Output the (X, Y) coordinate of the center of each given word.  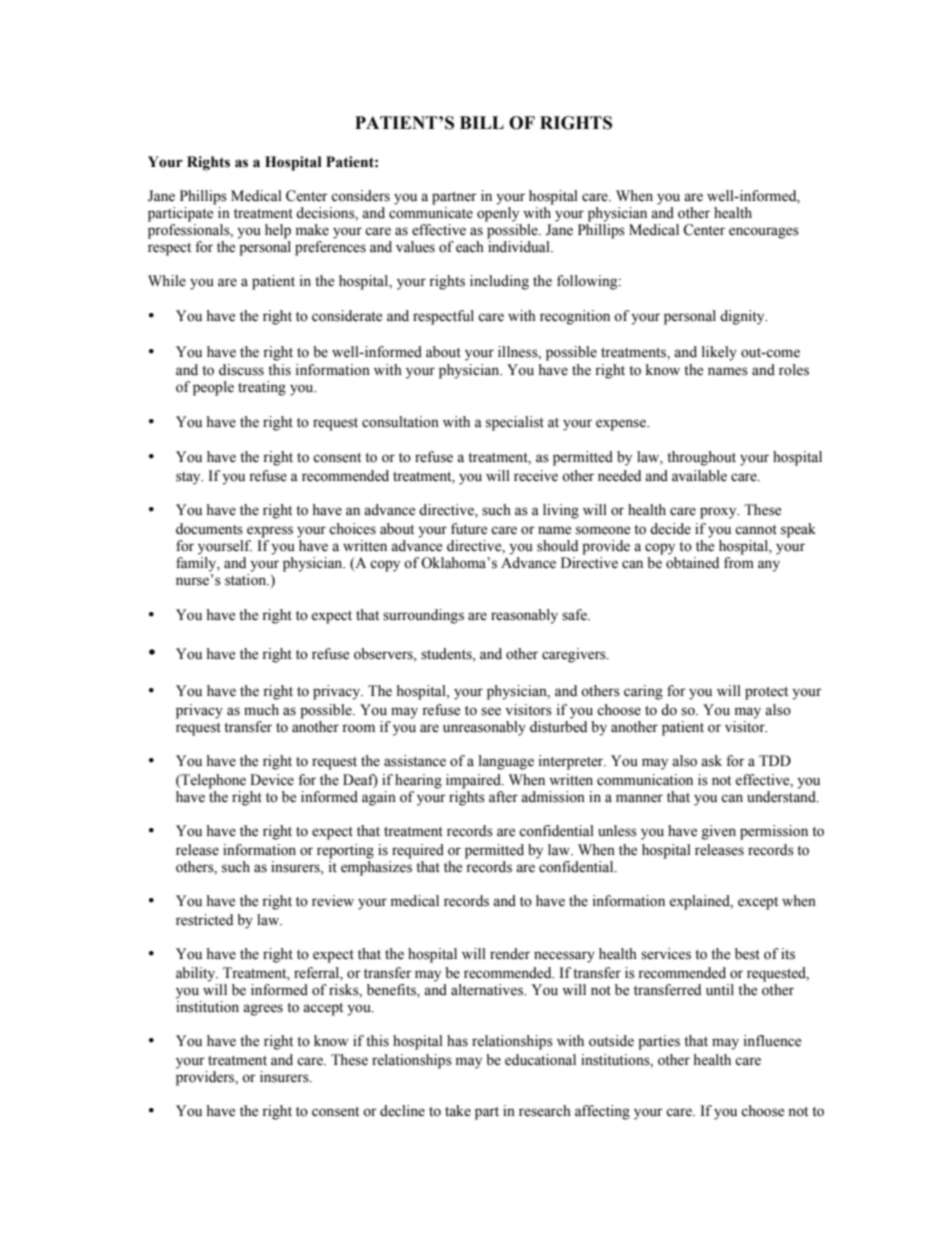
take (458, 1111)
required (418, 851)
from (739, 563)
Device (272, 780)
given (719, 832)
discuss (241, 370)
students (447, 654)
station (247, 580)
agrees (263, 1010)
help (278, 231)
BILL (482, 122)
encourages (764, 233)
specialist (515, 423)
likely (719, 353)
